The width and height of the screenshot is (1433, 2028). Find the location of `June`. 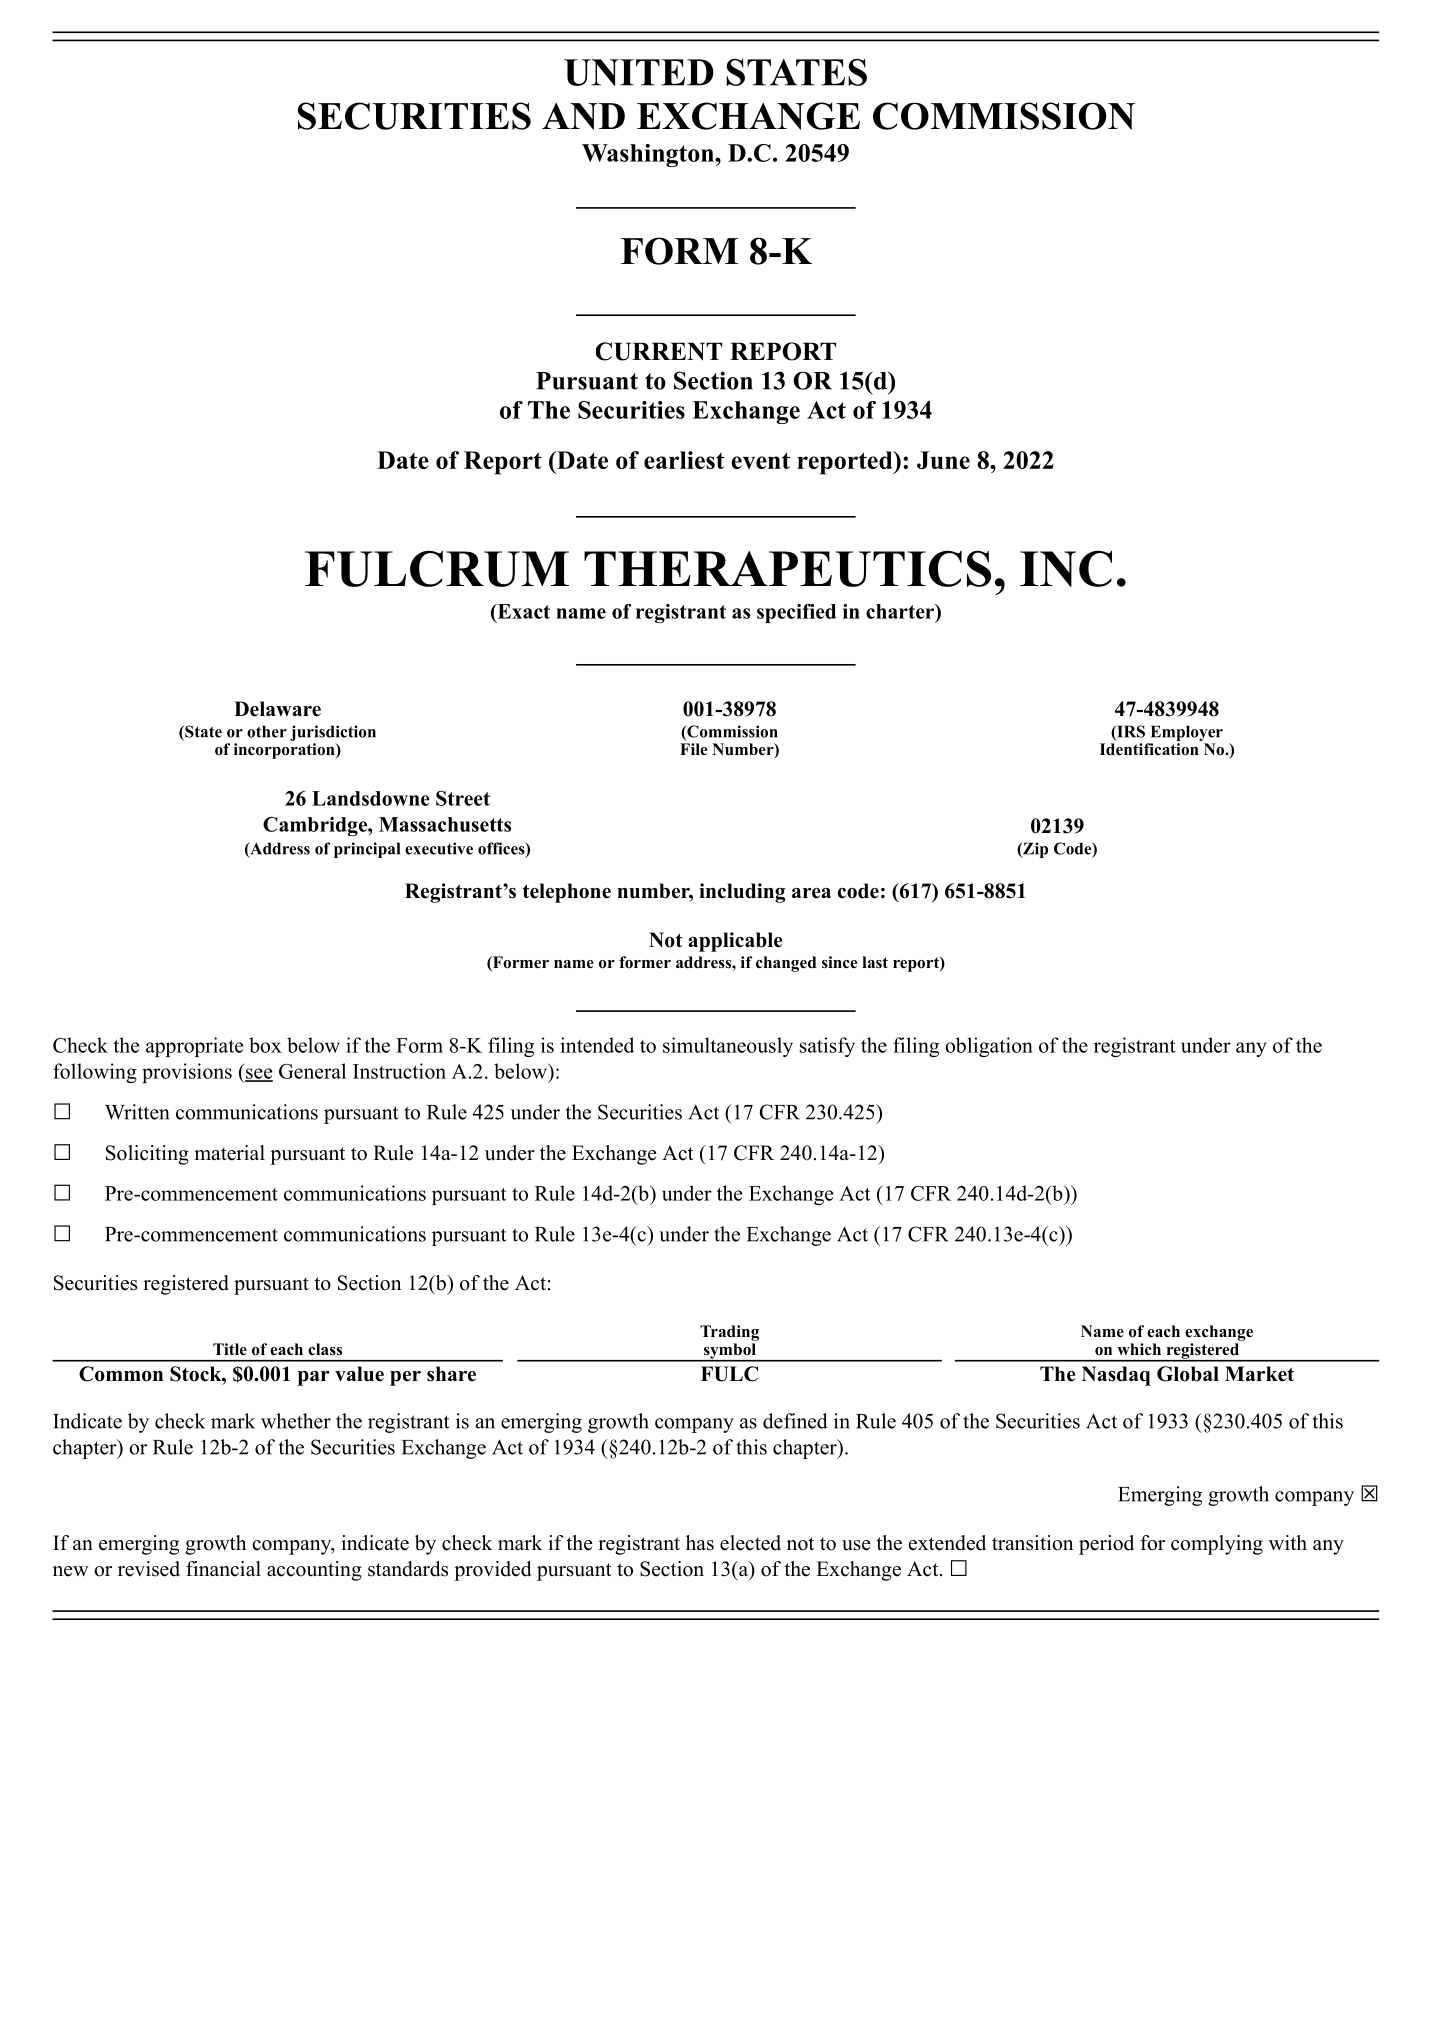

June is located at coordinates (943, 460).
